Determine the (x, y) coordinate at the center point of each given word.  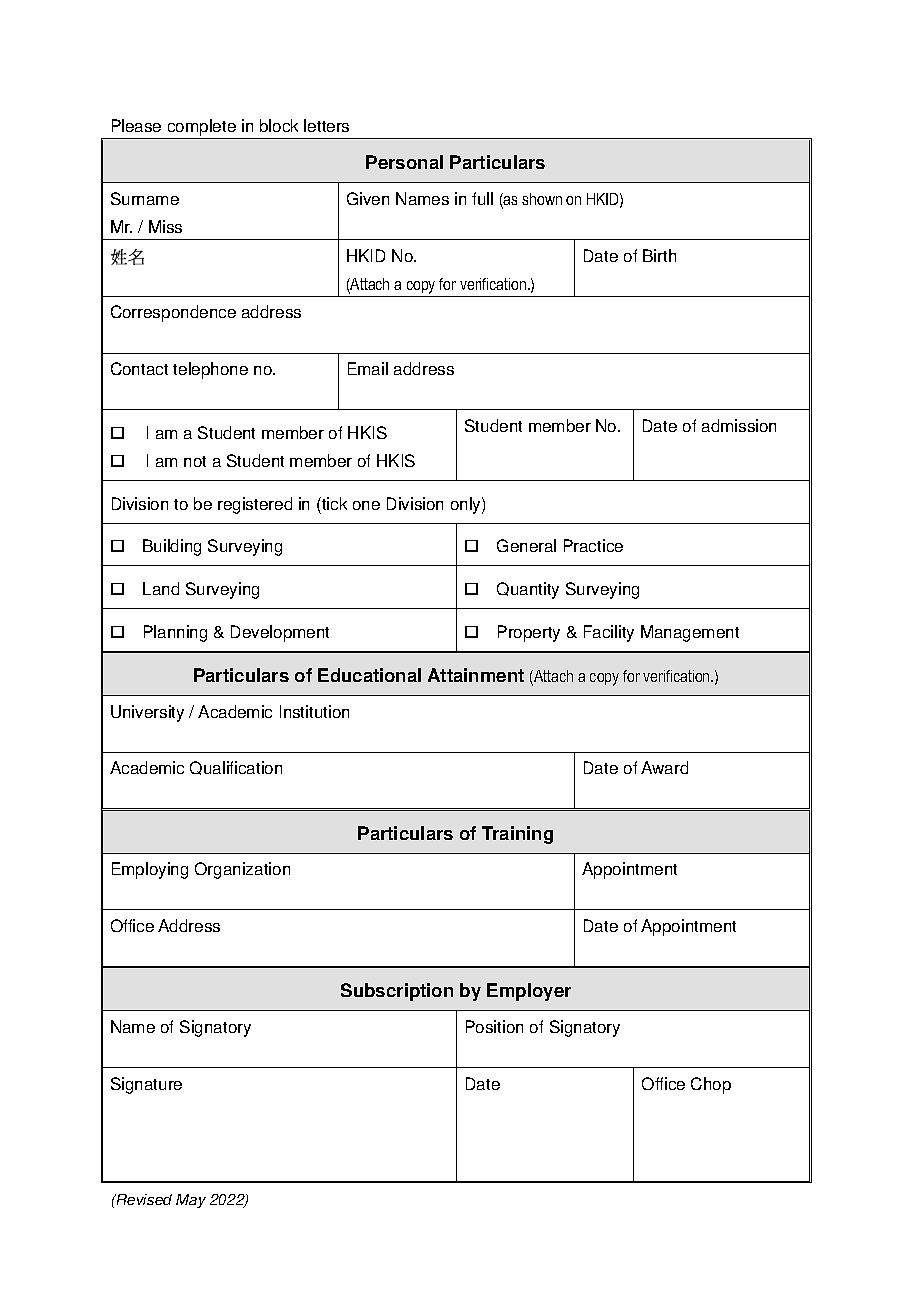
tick (333, 503)
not (195, 461)
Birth (659, 255)
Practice (593, 545)
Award (664, 767)
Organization (242, 870)
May (191, 1201)
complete (201, 129)
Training (517, 835)
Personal (404, 162)
